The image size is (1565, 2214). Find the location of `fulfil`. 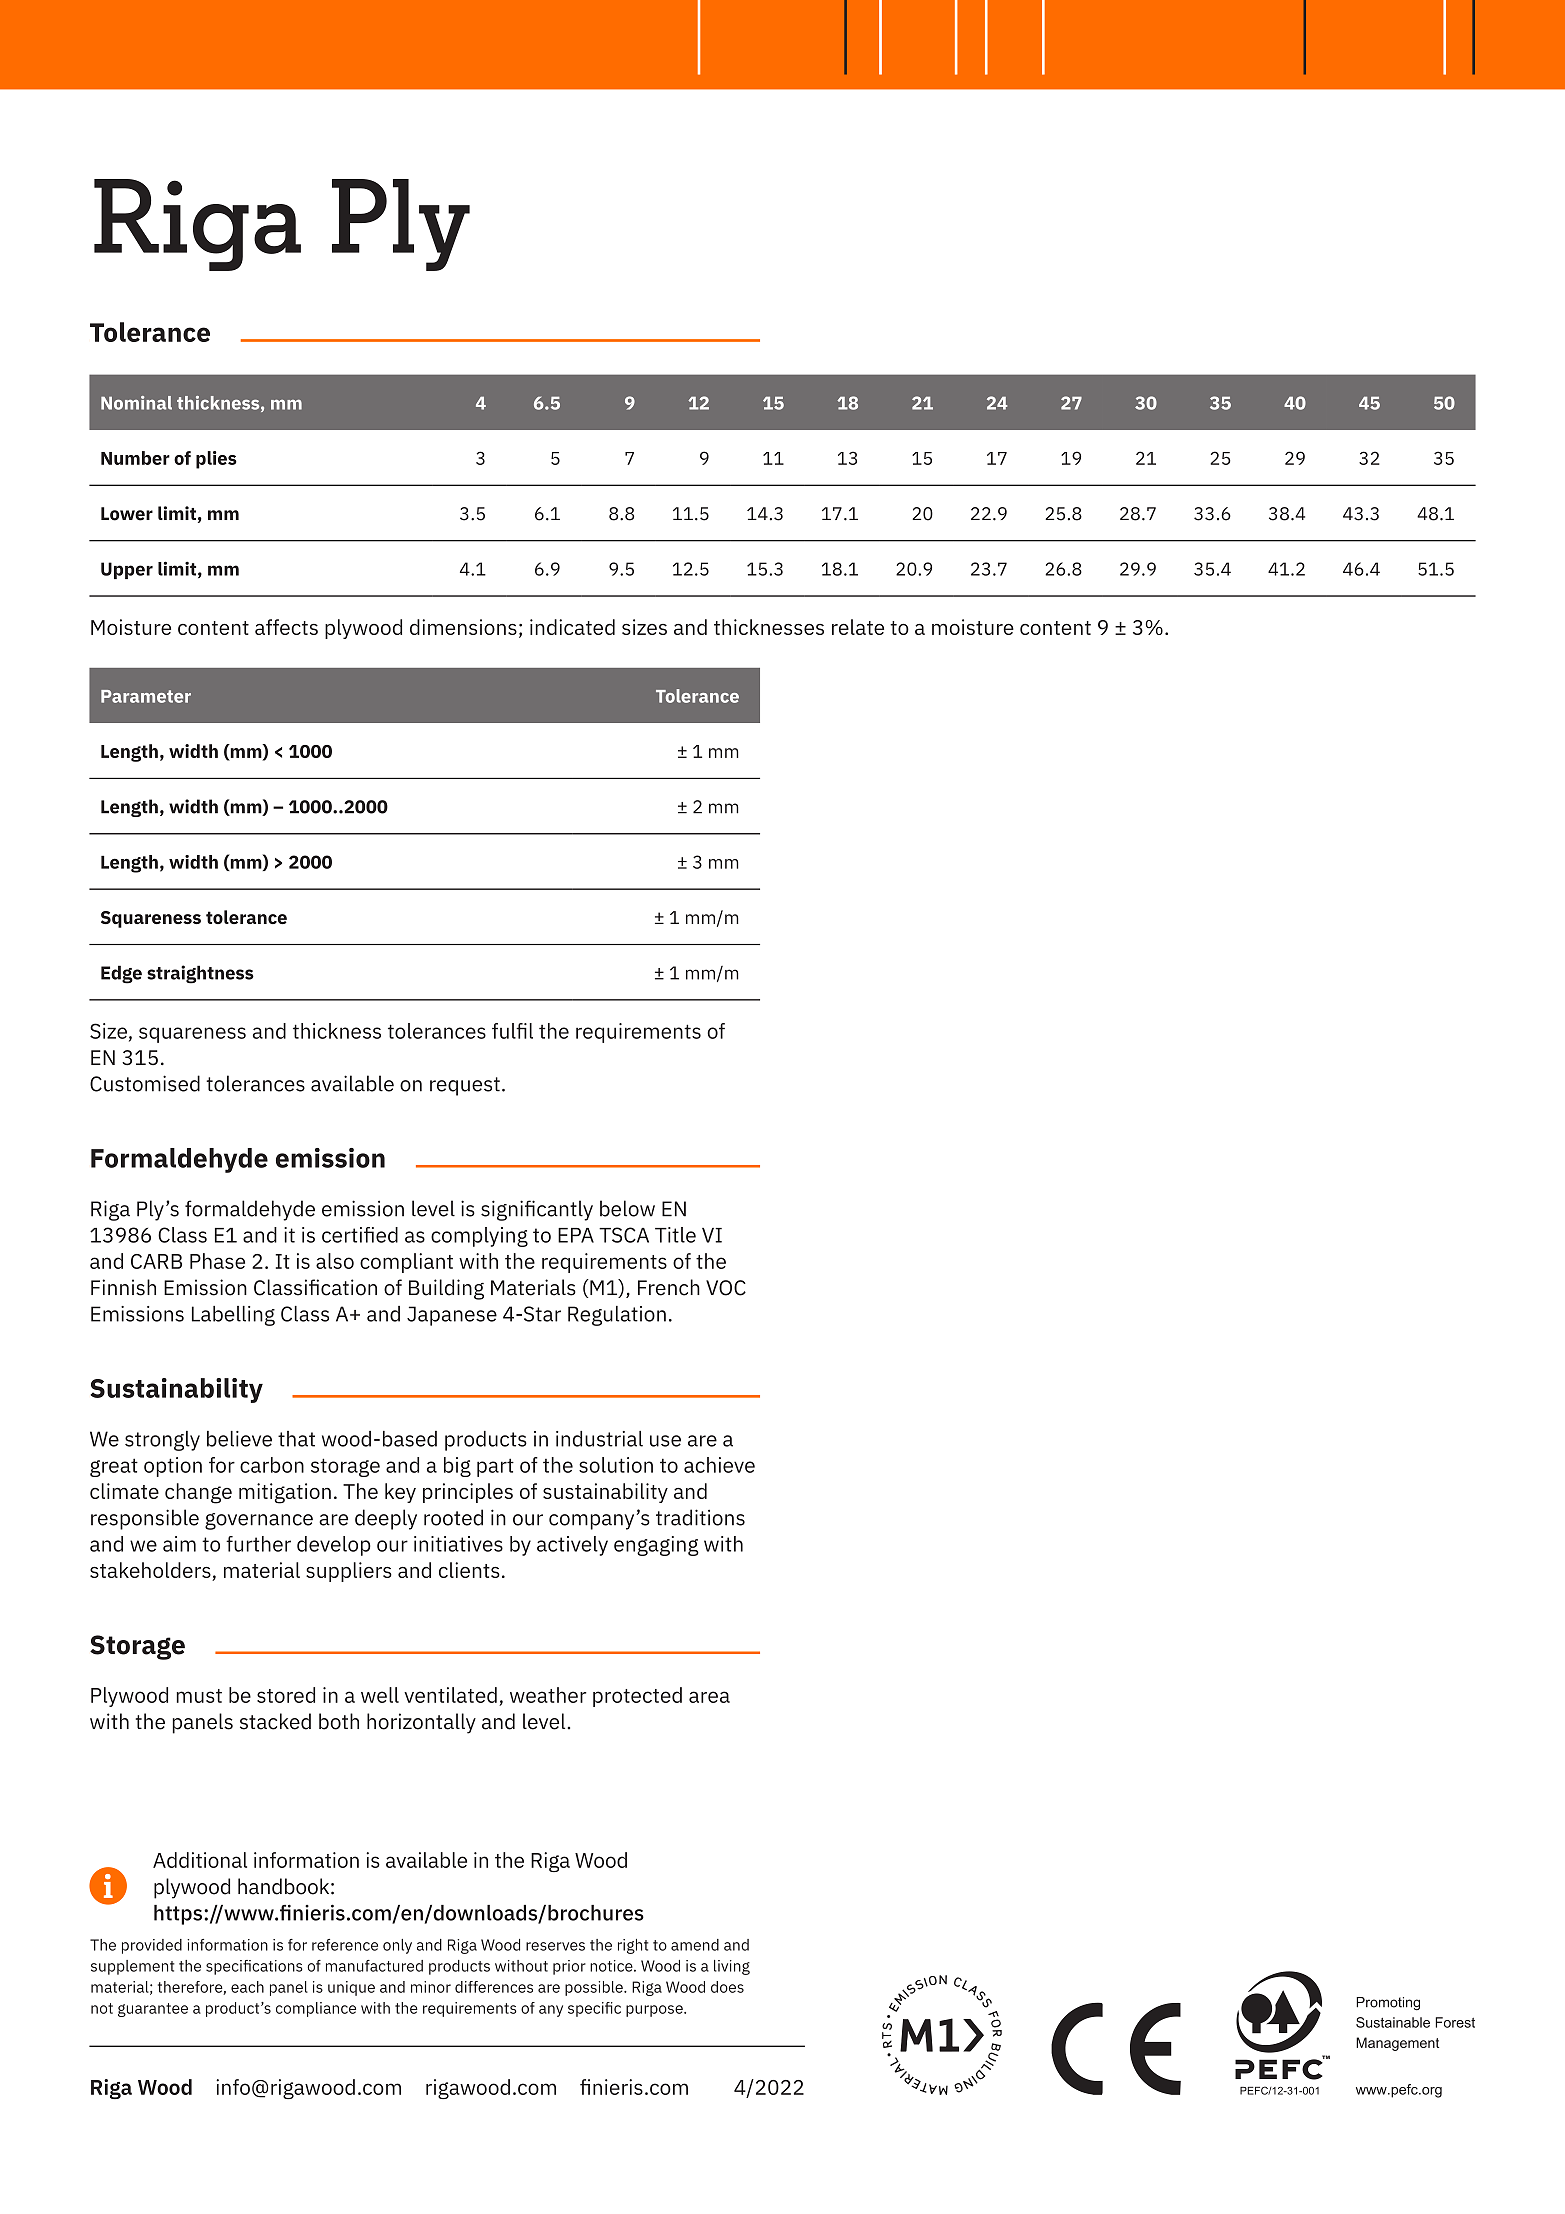

fulfil is located at coordinates (512, 1031).
